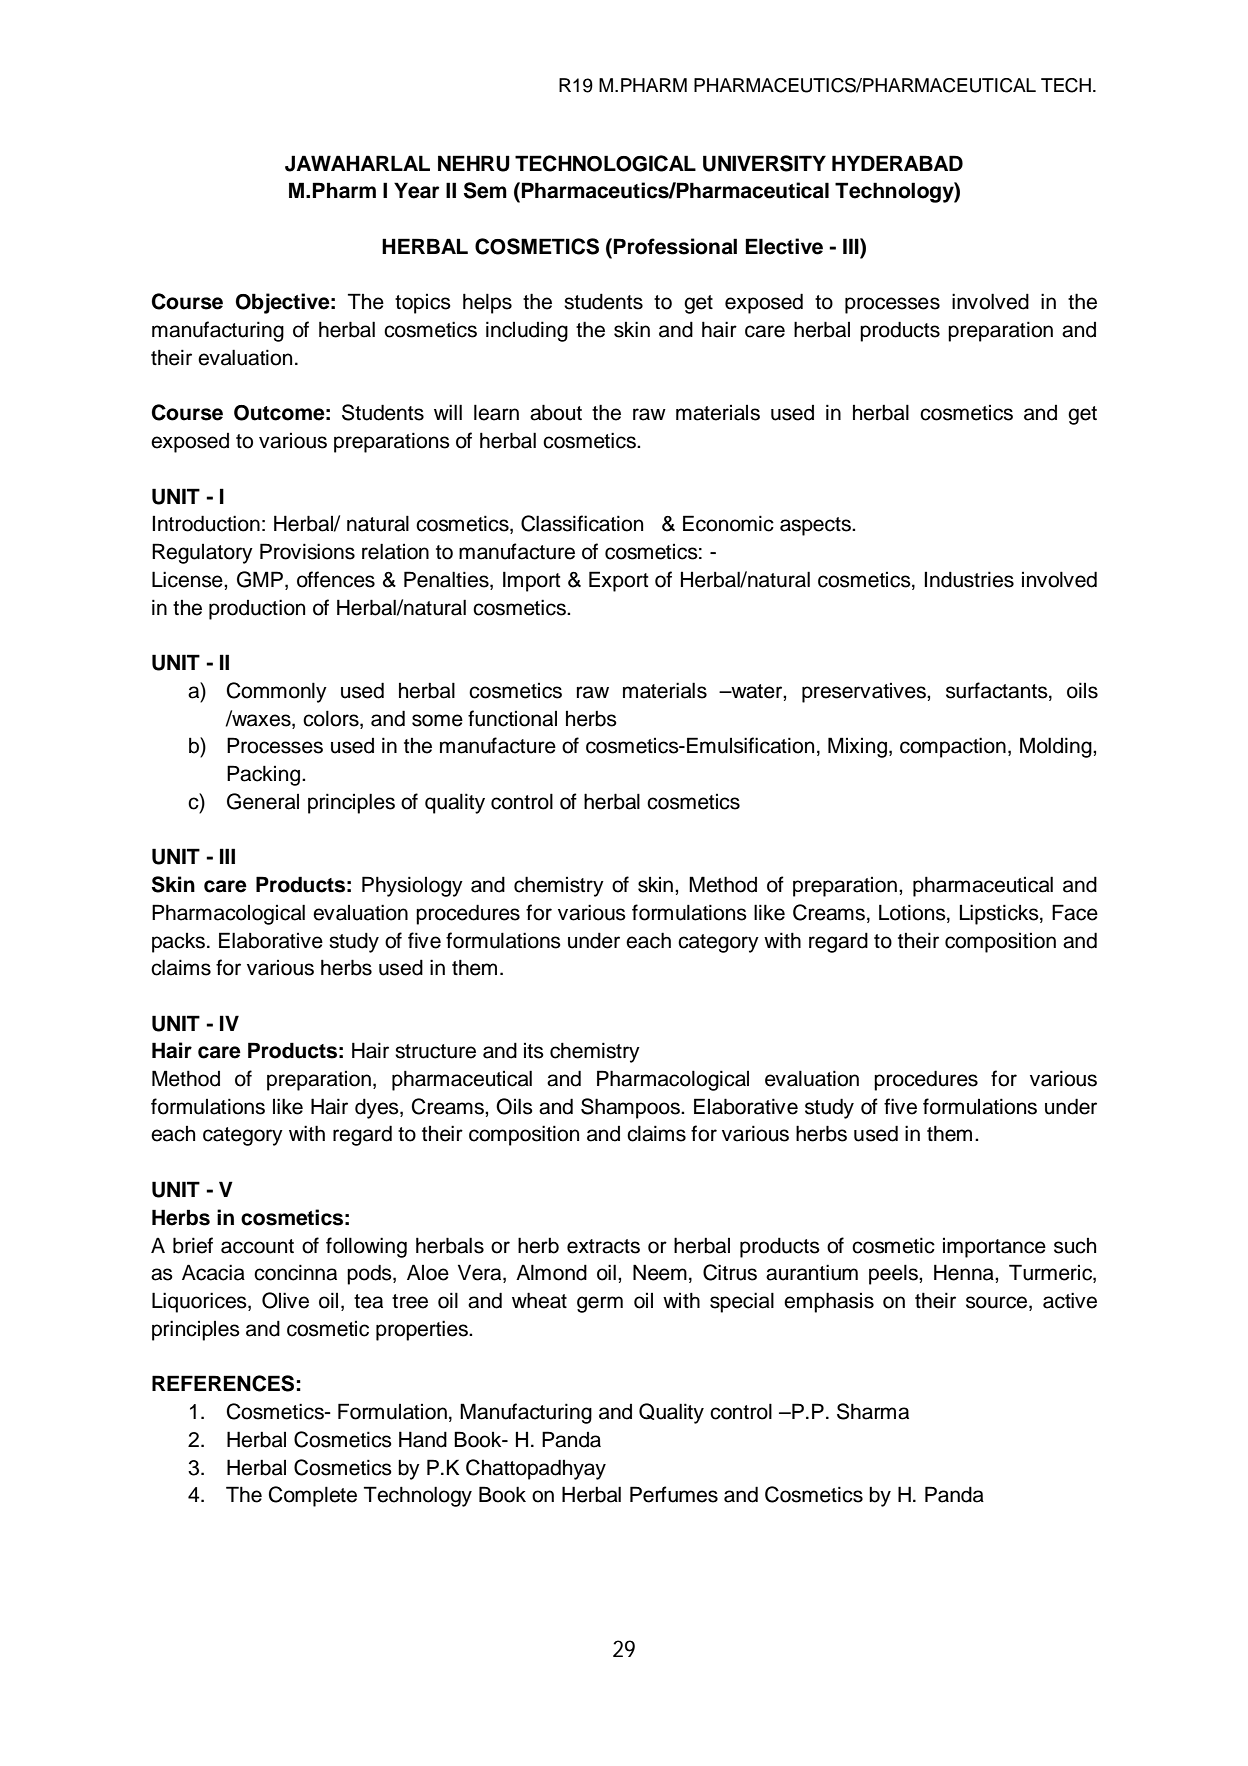 This screenshot has width=1248, height=1766. I want to click on JAWAHARLAL, so click(357, 163).
